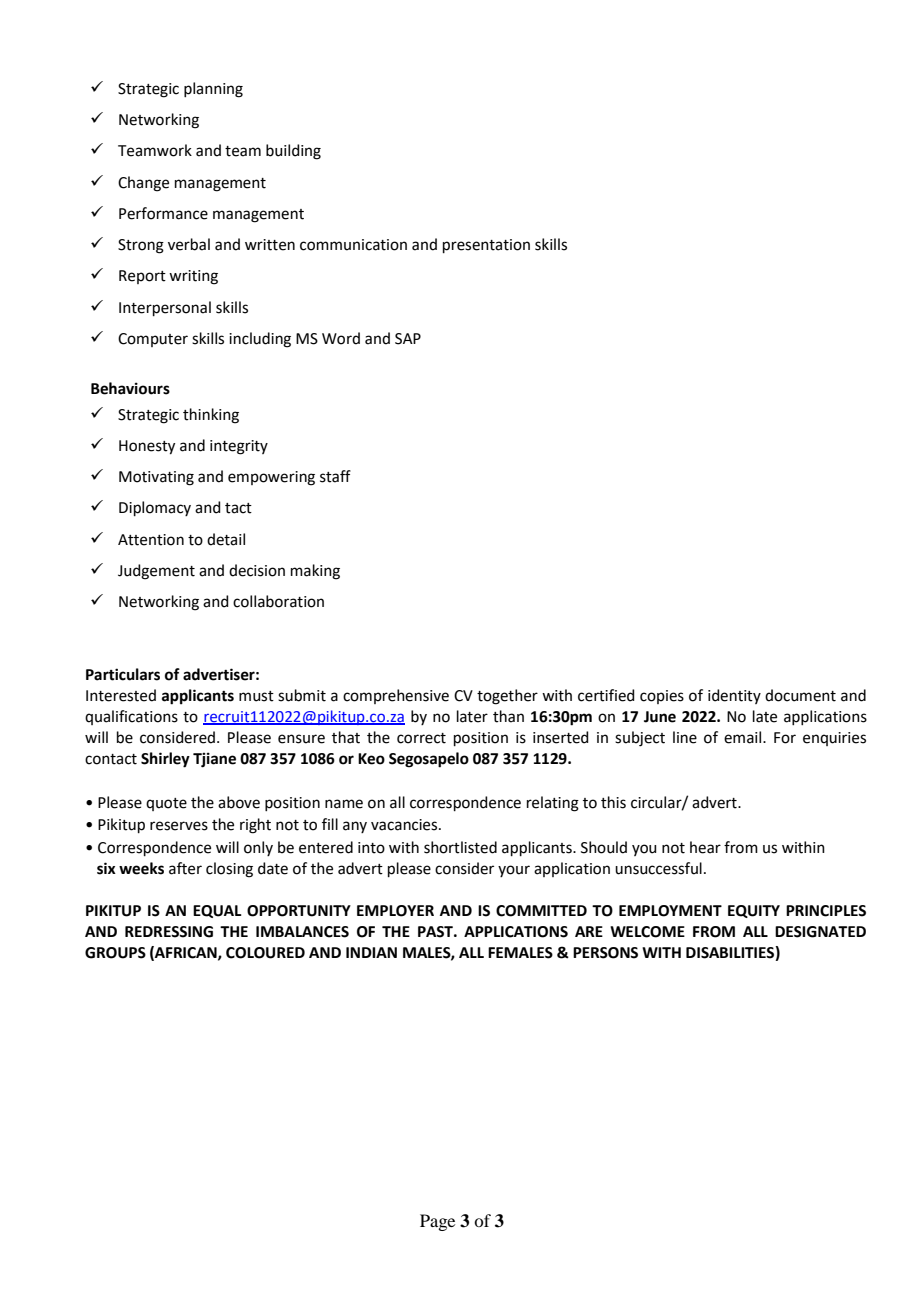 The image size is (924, 1308). I want to click on communication, so click(353, 245).
